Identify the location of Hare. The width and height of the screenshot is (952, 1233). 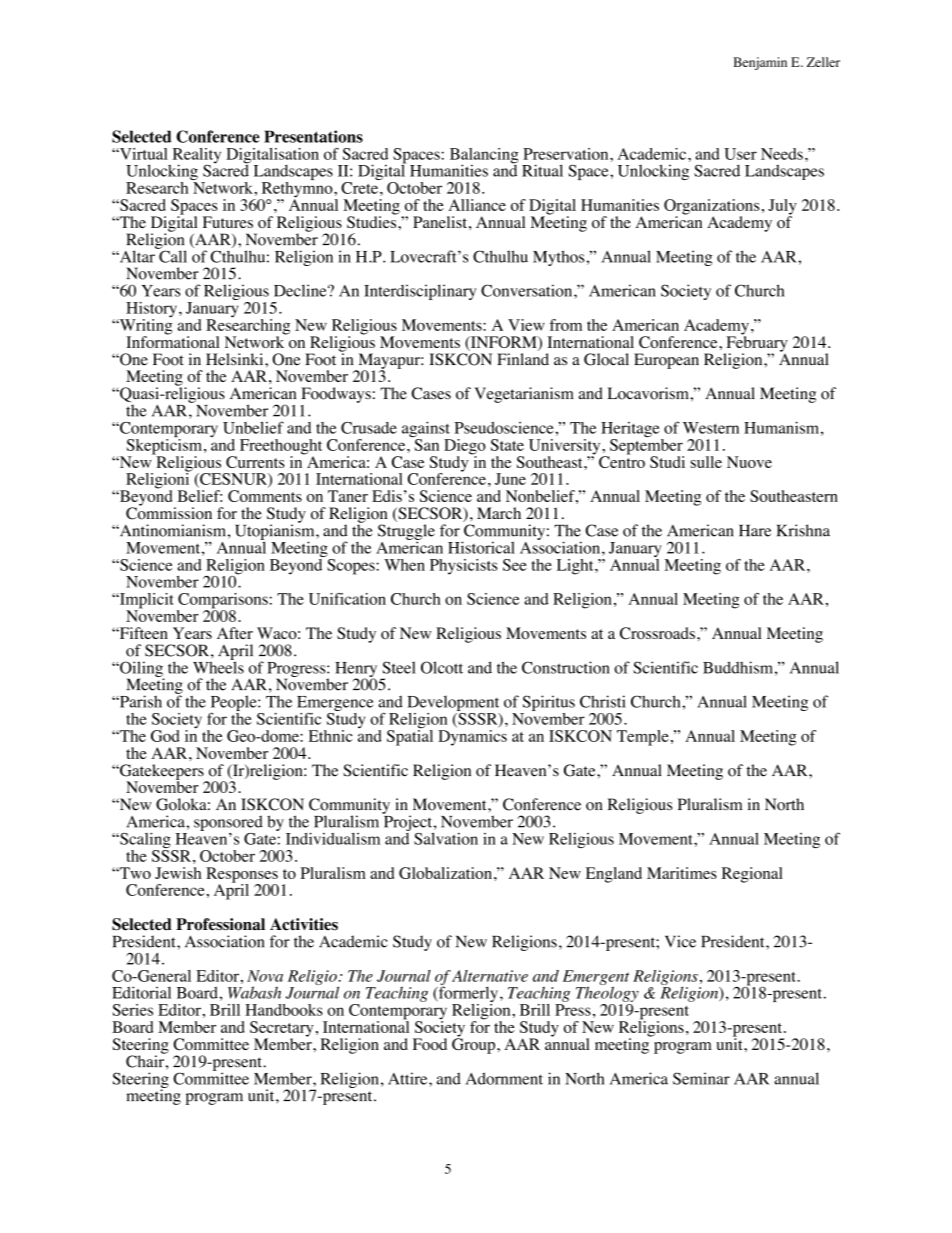
(755, 531).
